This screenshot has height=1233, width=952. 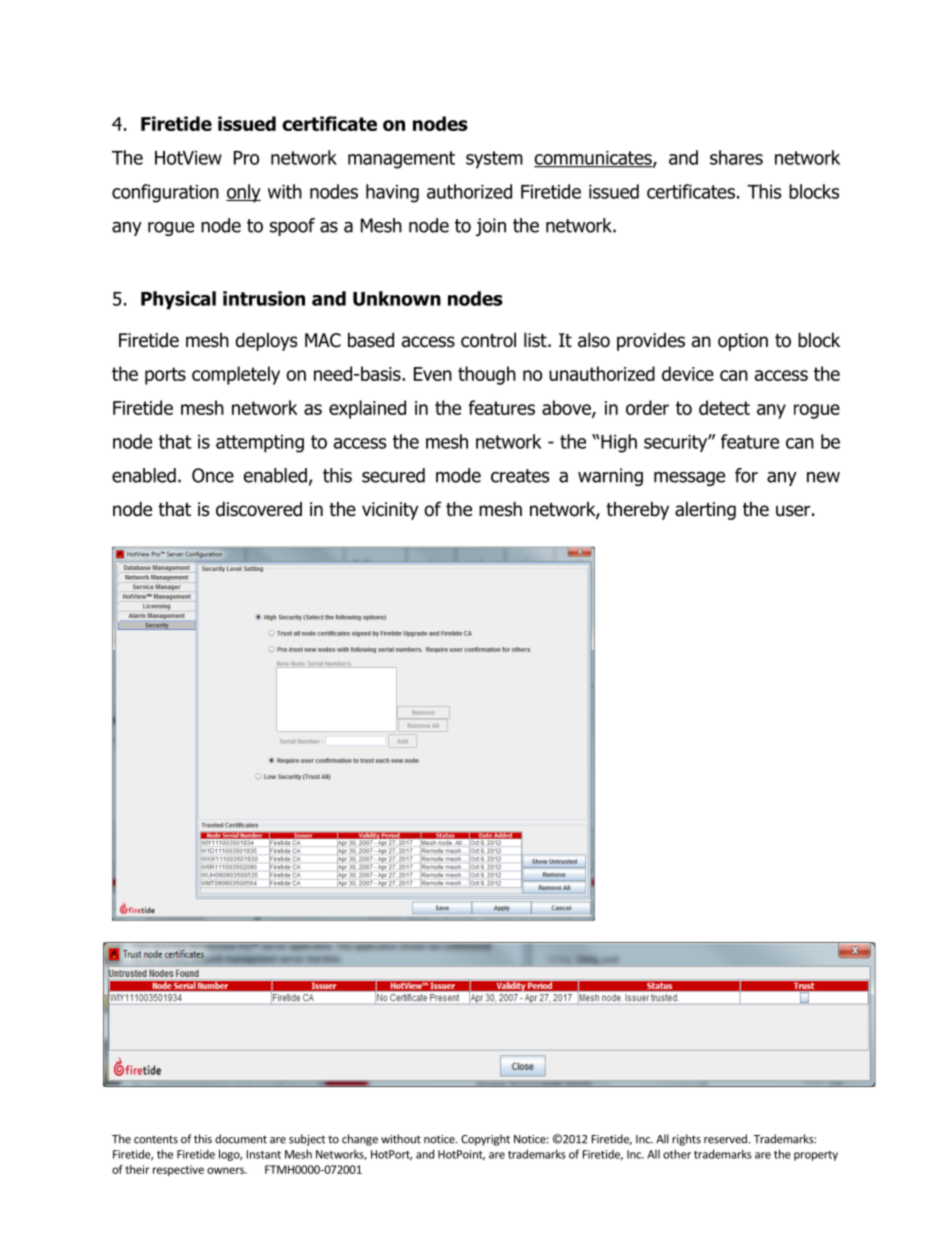 I want to click on Copyright, so click(x=485, y=1140).
